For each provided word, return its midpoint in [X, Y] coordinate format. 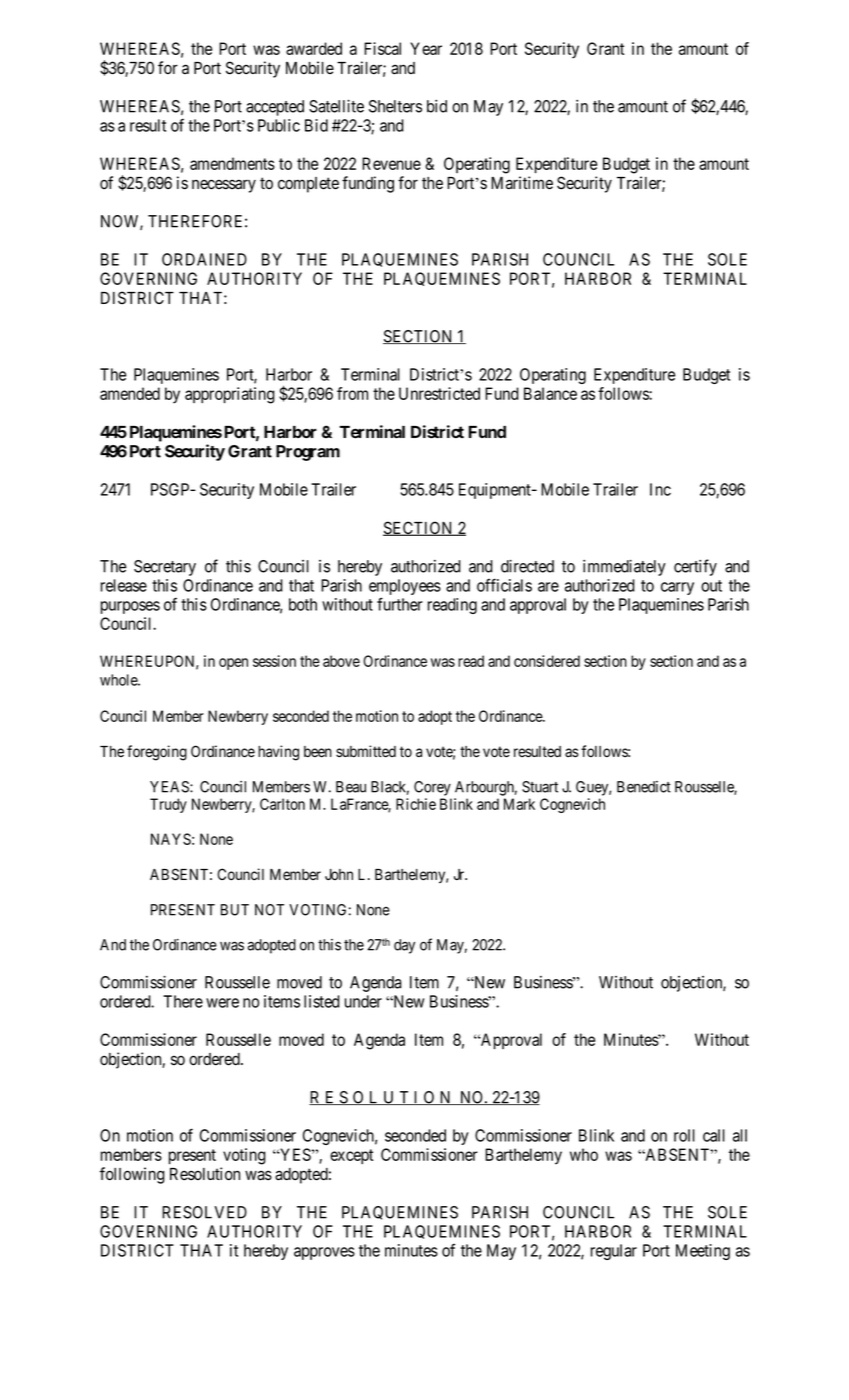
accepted [275, 108]
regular [614, 1252]
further [400, 604]
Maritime [522, 183]
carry [677, 588]
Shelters [395, 106]
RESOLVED [204, 1212]
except [351, 1156]
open [233, 664]
